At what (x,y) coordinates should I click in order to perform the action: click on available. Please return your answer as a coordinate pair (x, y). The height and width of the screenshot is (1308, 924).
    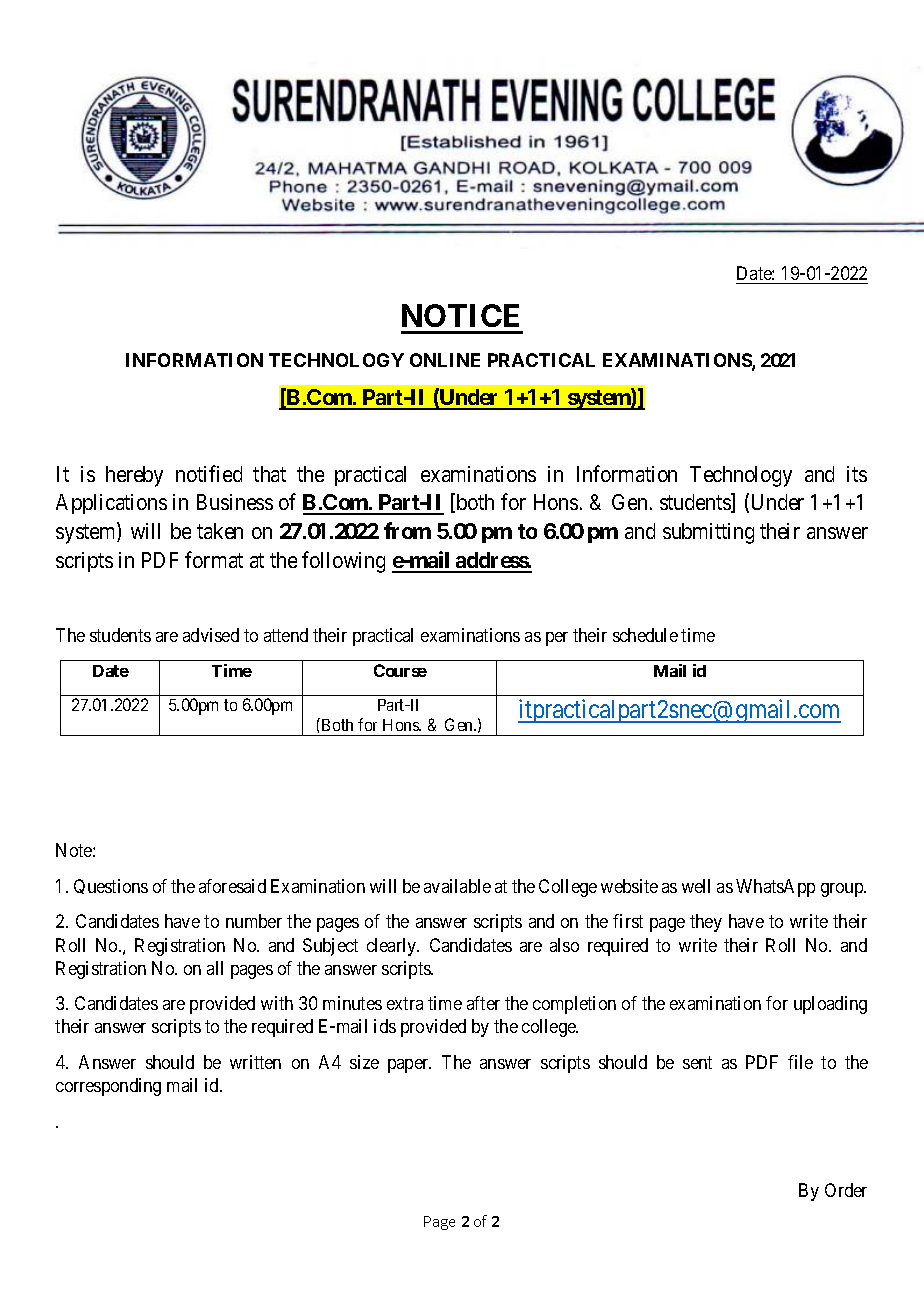
    Looking at the image, I should click on (457, 886).
